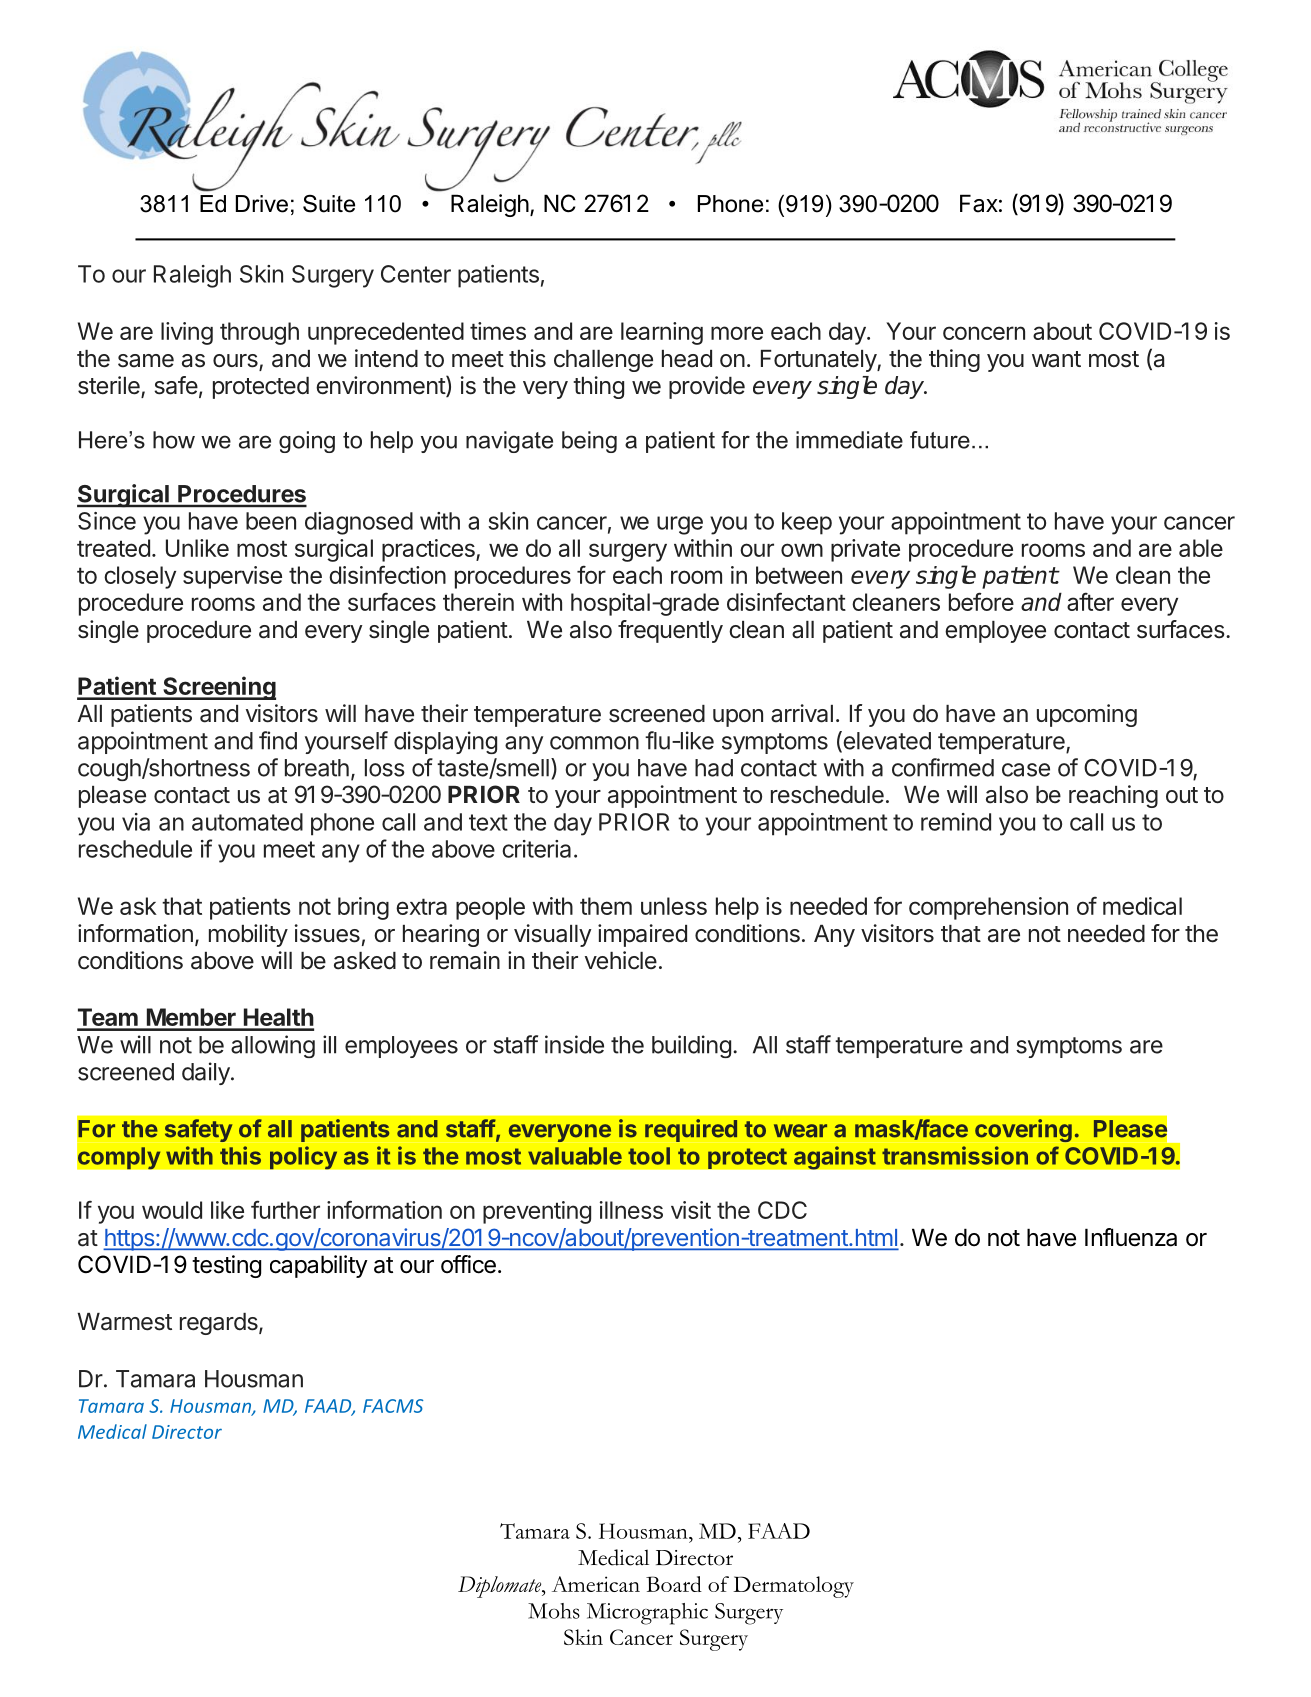 This image has width=1311, height=1697. Describe the element at coordinates (984, 333) in the image. I see `concern` at that location.
